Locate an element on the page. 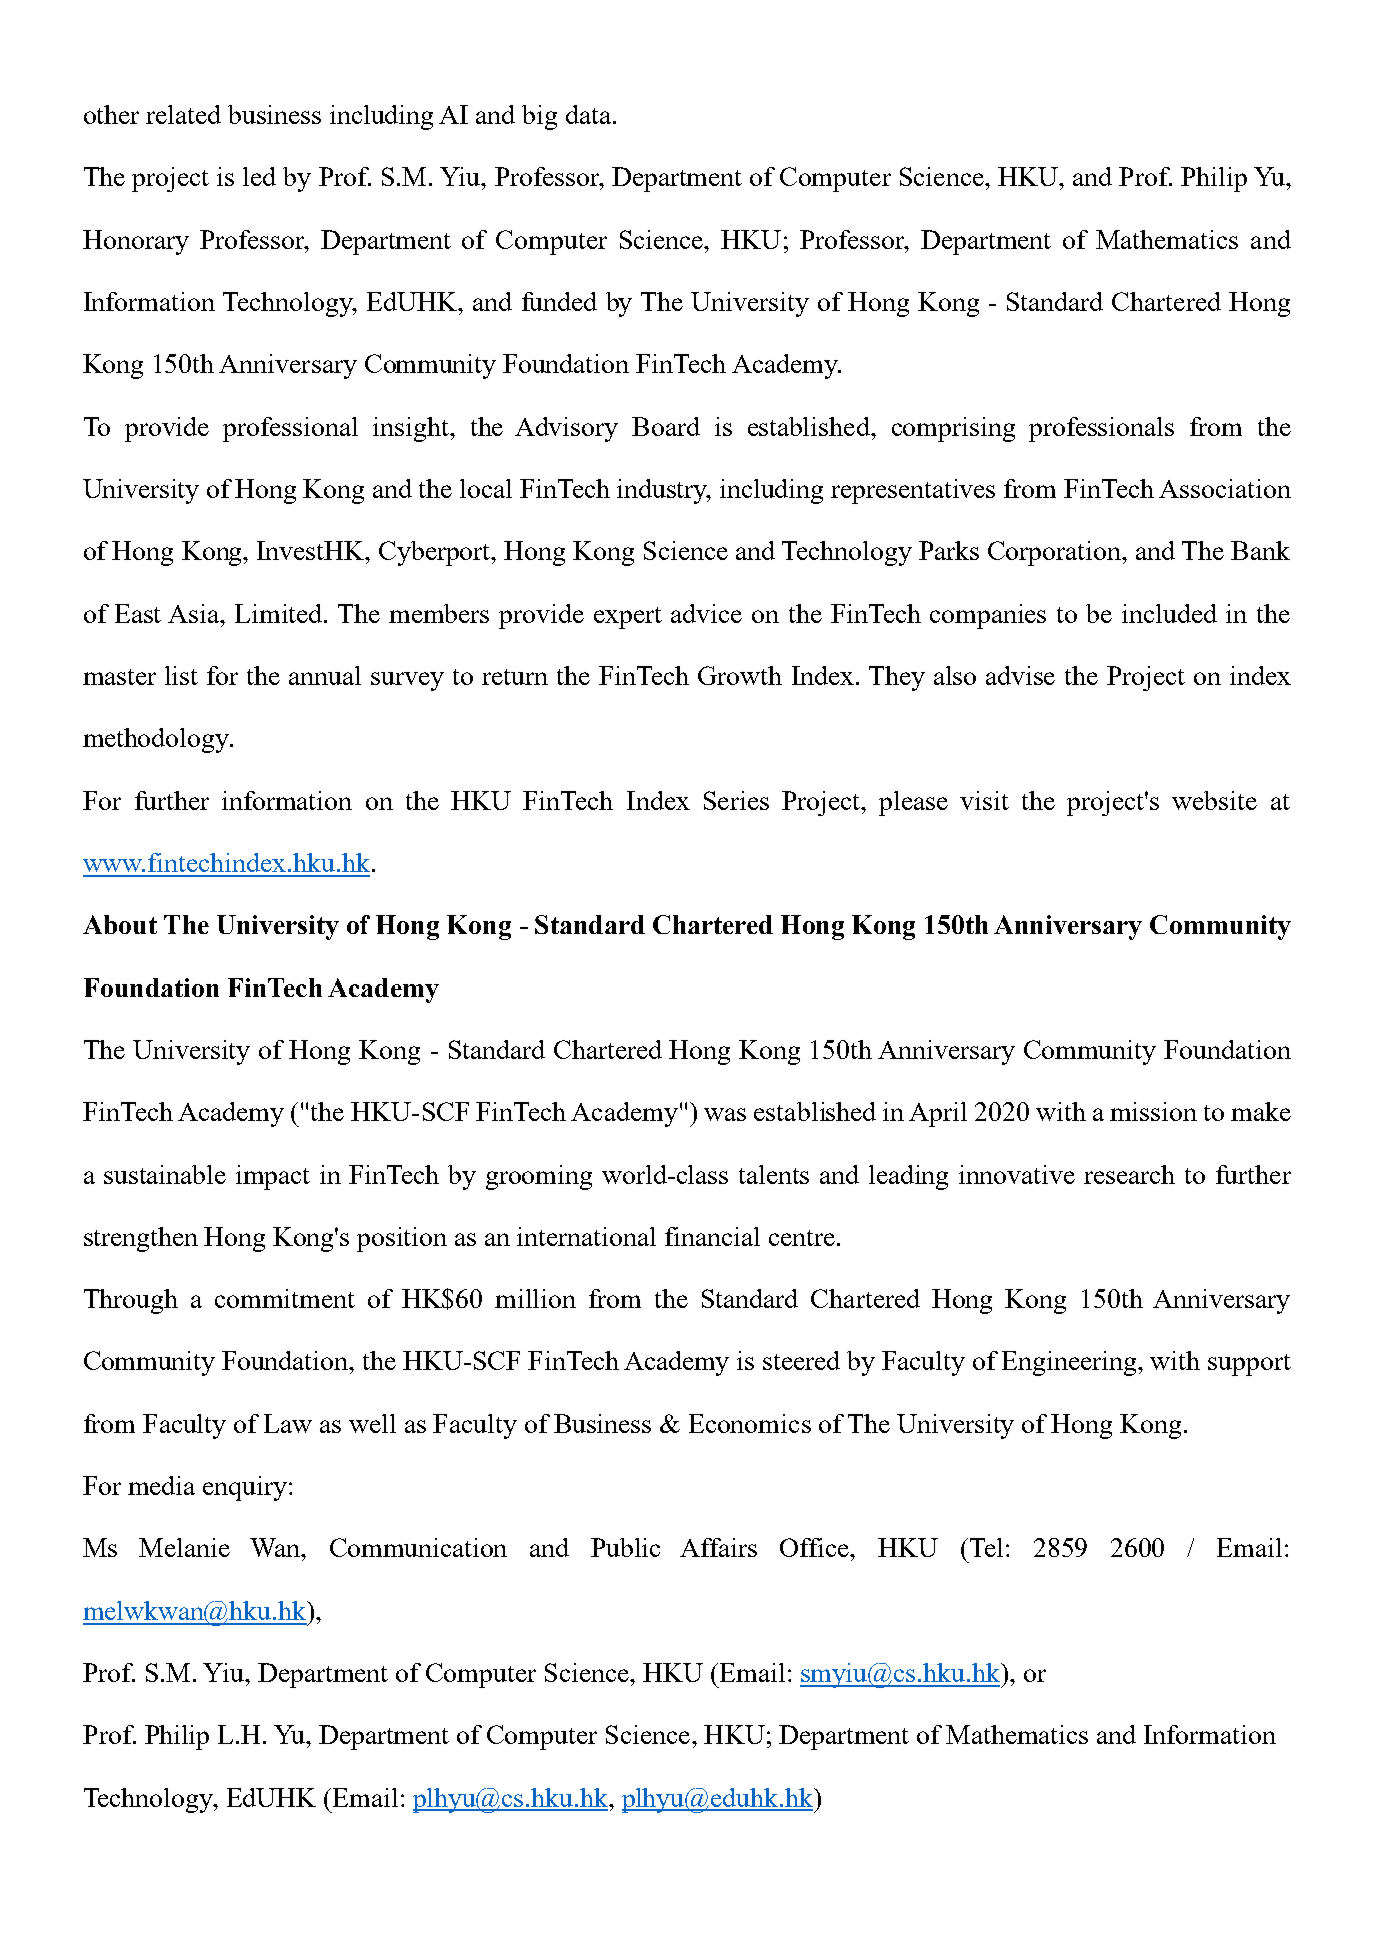 The image size is (1374, 1943). insight is located at coordinates (412, 429).
